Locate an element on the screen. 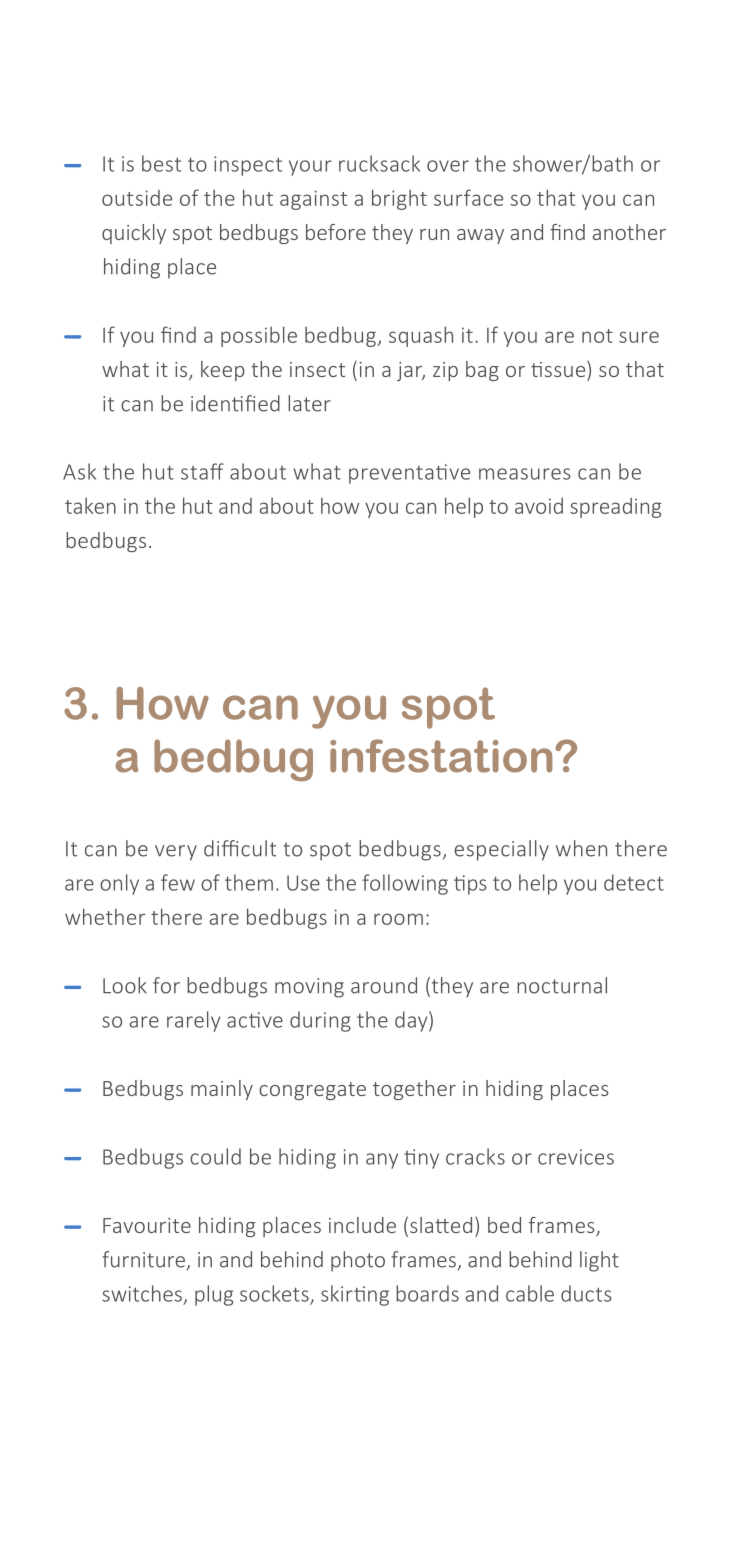 The height and width of the screenshot is (1568, 746). staff is located at coordinates (202, 471).
